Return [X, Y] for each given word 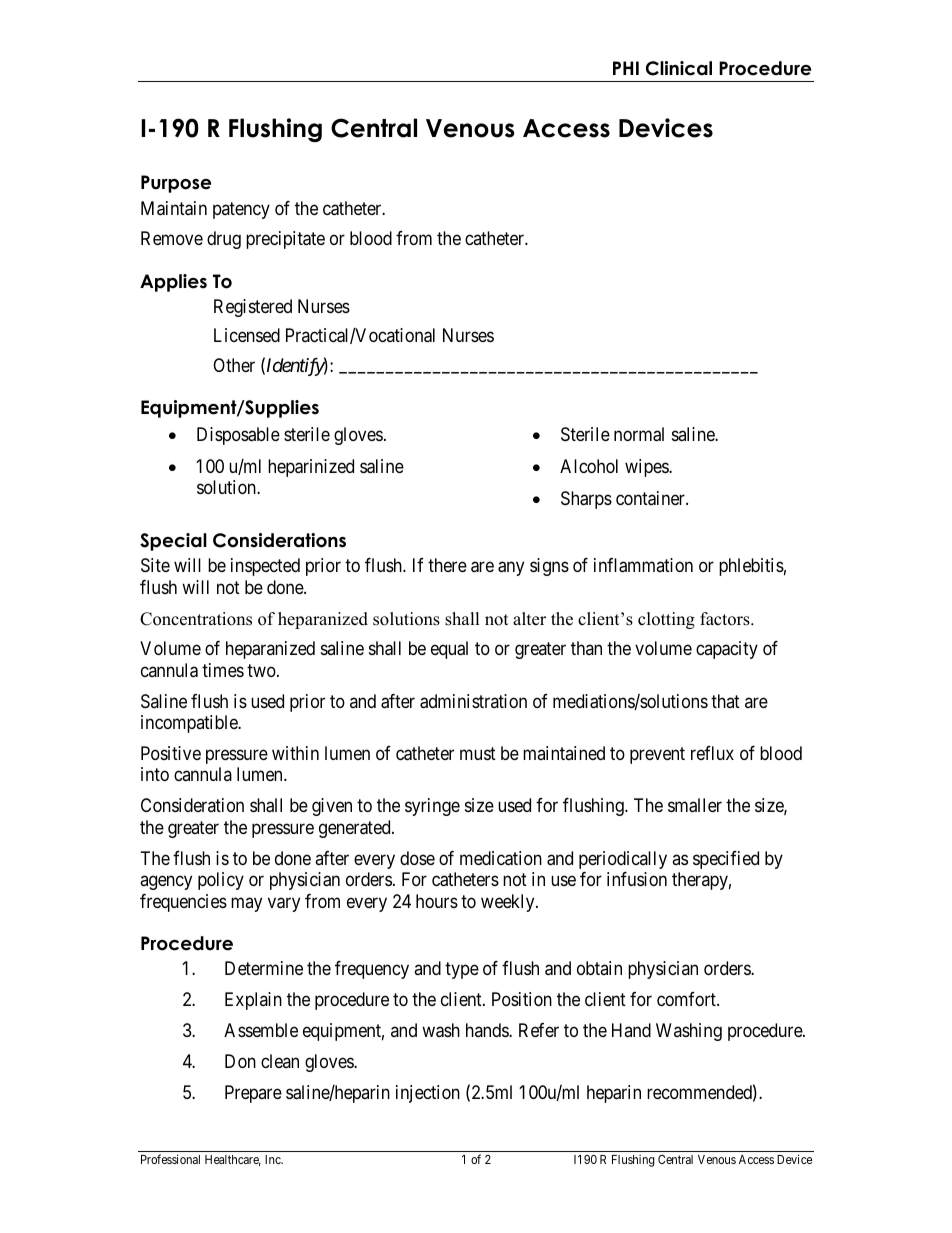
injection [428, 1094]
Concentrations [196, 619]
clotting [666, 620]
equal [449, 650]
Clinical [679, 68]
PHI [626, 68]
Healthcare [233, 1160]
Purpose [176, 184]
